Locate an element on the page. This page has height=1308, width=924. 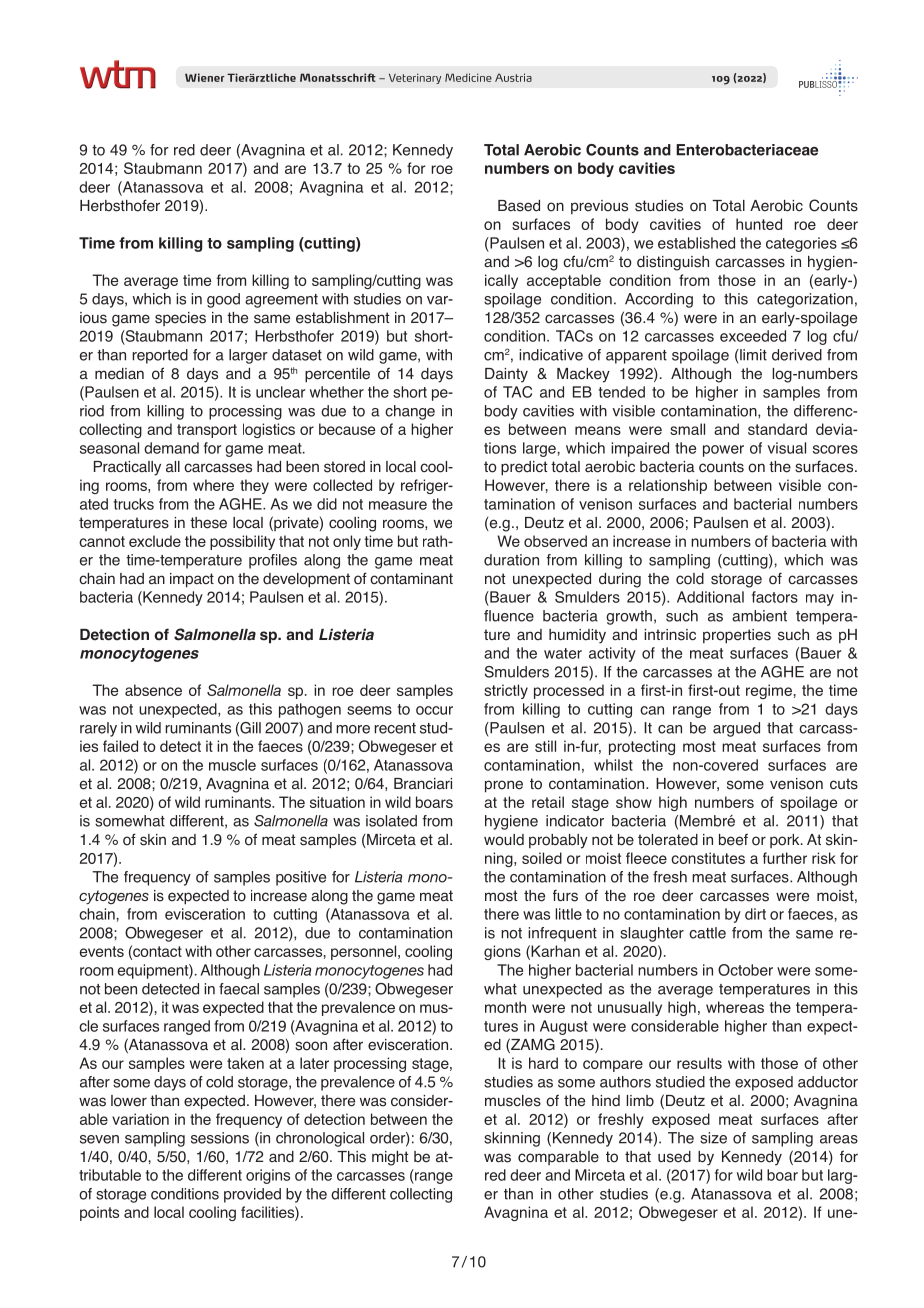
sessions is located at coordinates (220, 1138).
